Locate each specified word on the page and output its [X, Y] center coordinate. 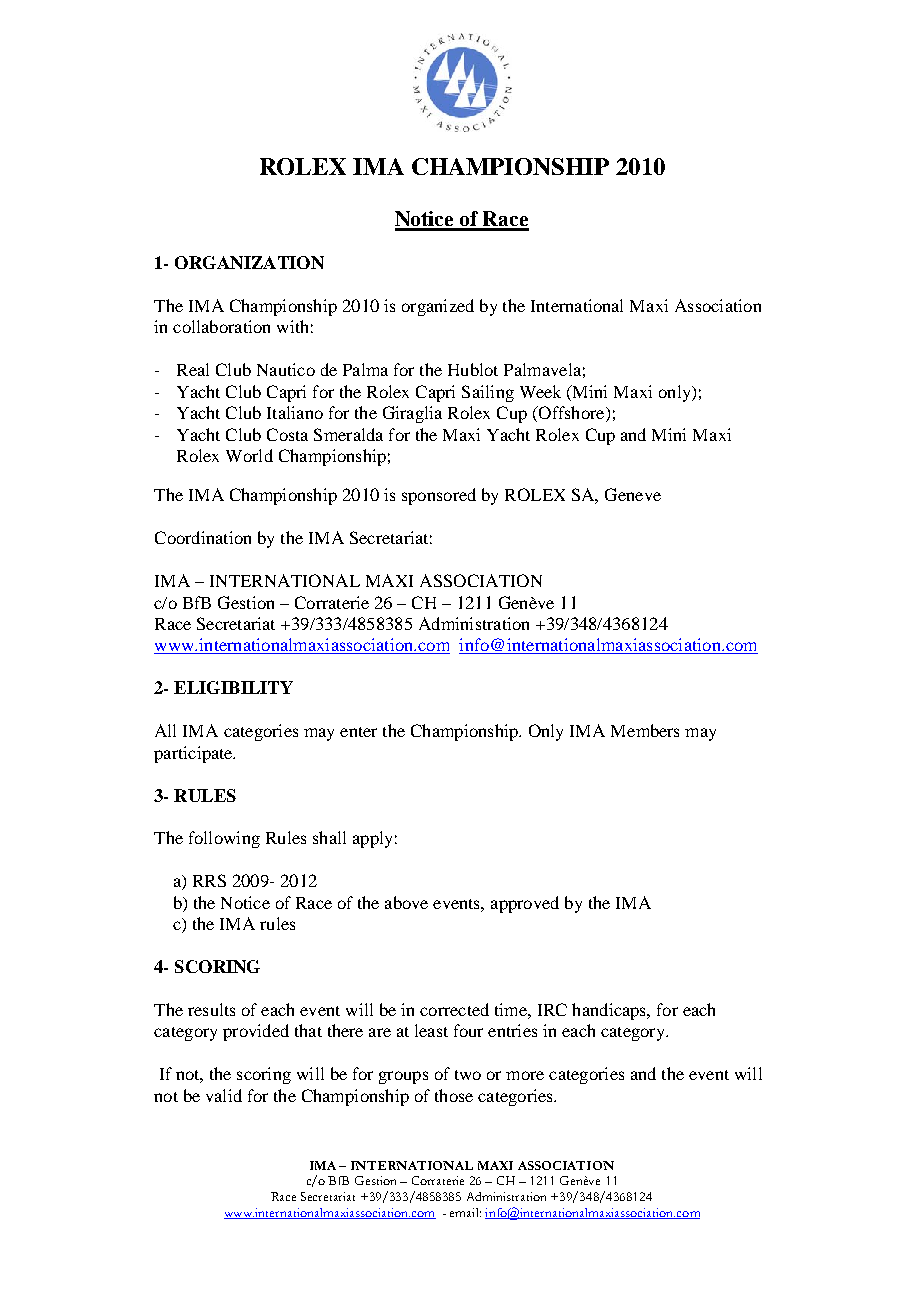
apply [372, 839]
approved [525, 904]
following [224, 839]
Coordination [203, 537]
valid [224, 1095]
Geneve [633, 494]
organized [438, 307]
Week [540, 391]
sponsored [439, 496]
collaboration [221, 326]
